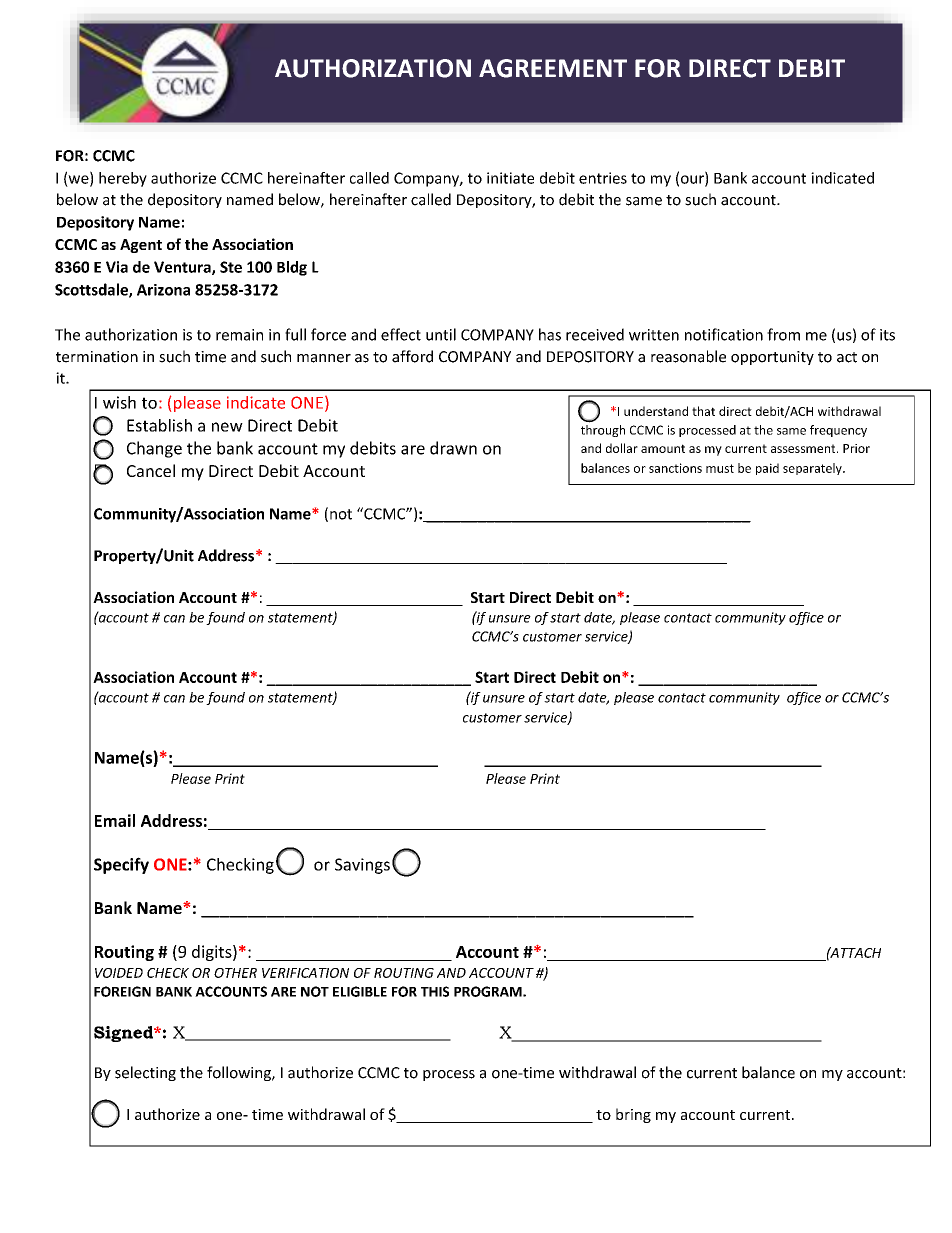 This page has width=952, height=1233. What do you see at coordinates (553, 68) in the page?
I see `AGREEMENT` at bounding box center [553, 68].
